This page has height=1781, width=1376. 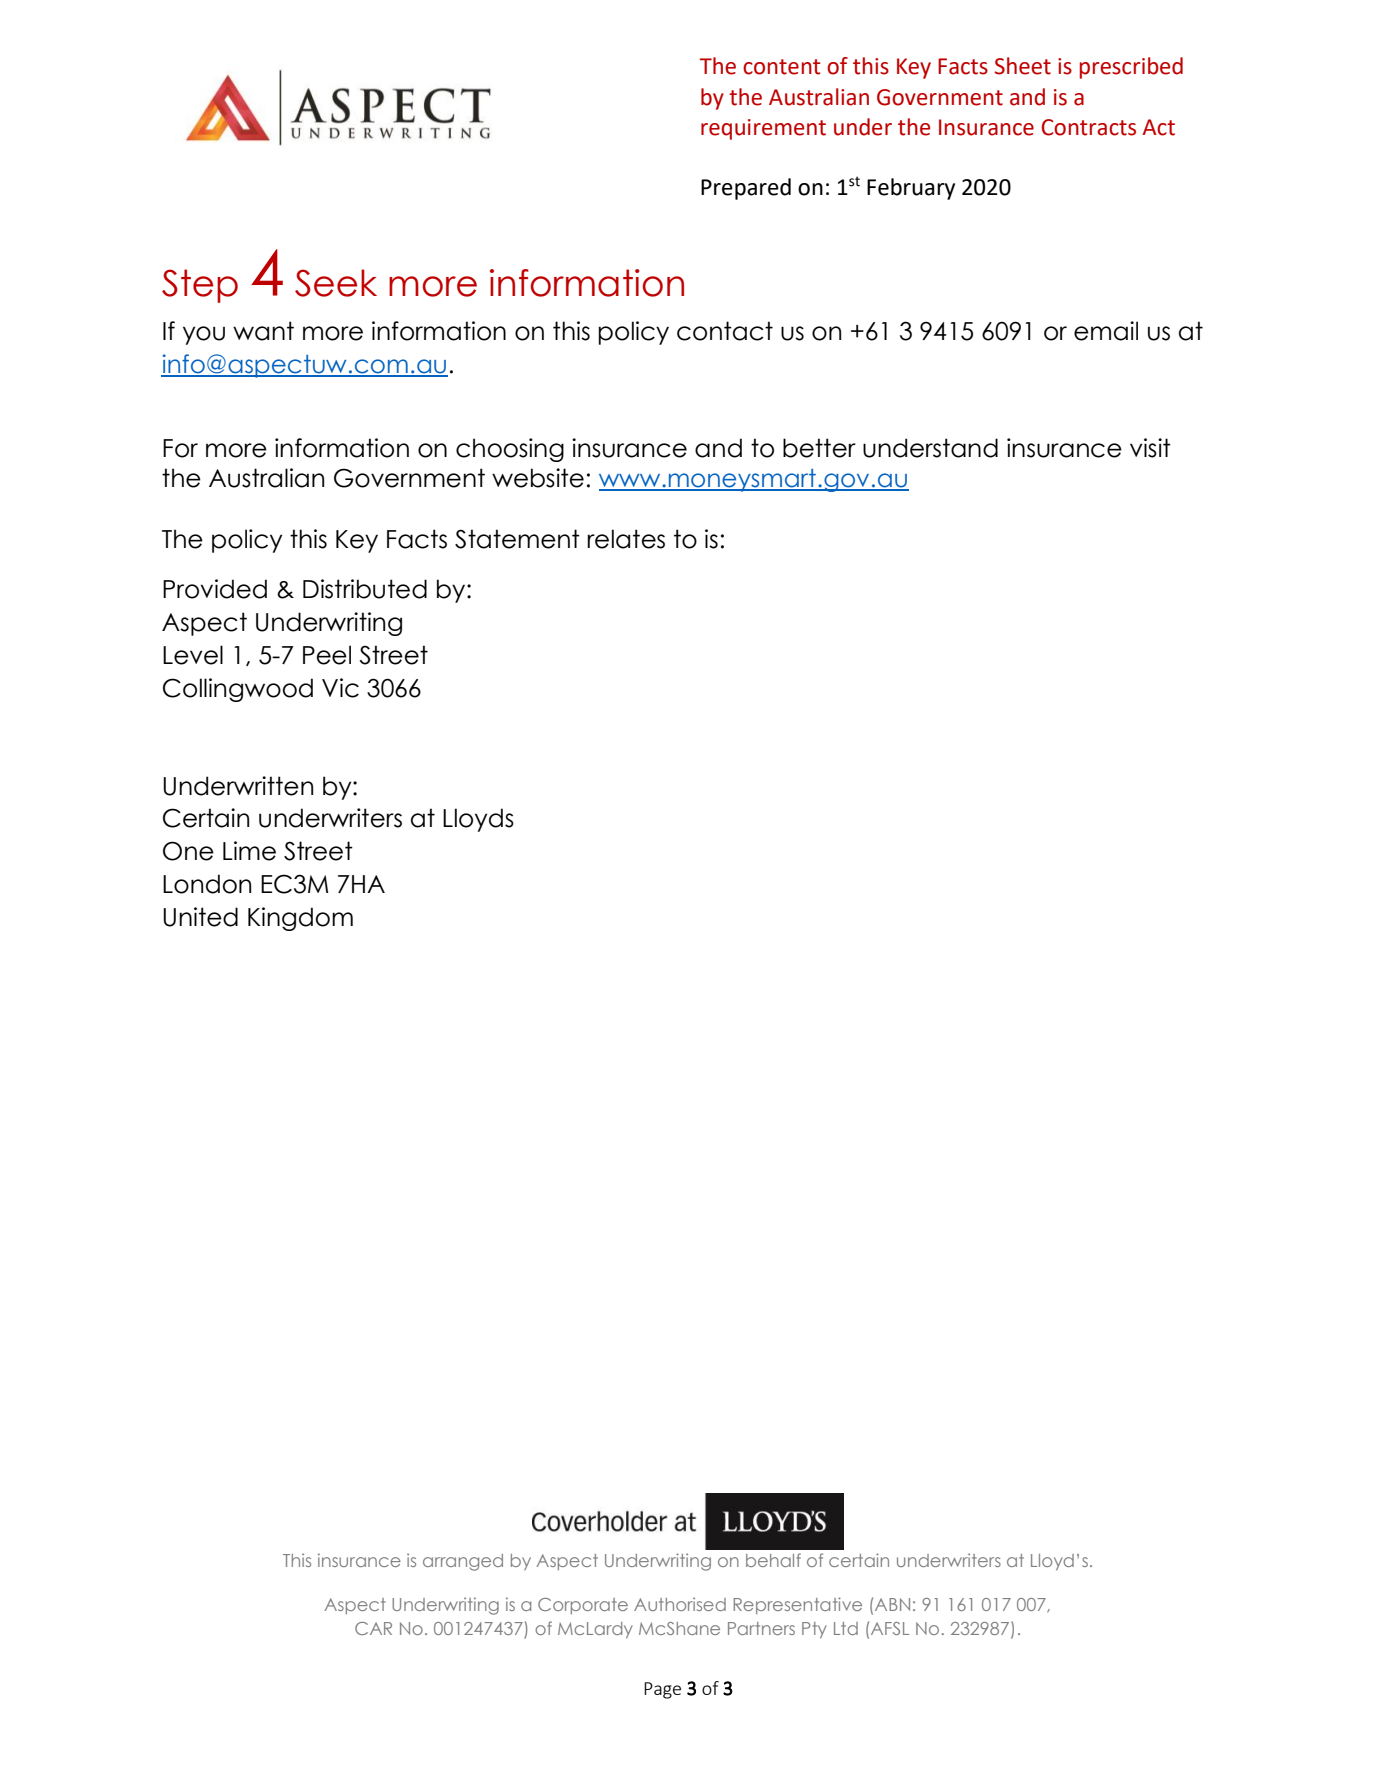 I want to click on Lime, so click(x=249, y=851).
